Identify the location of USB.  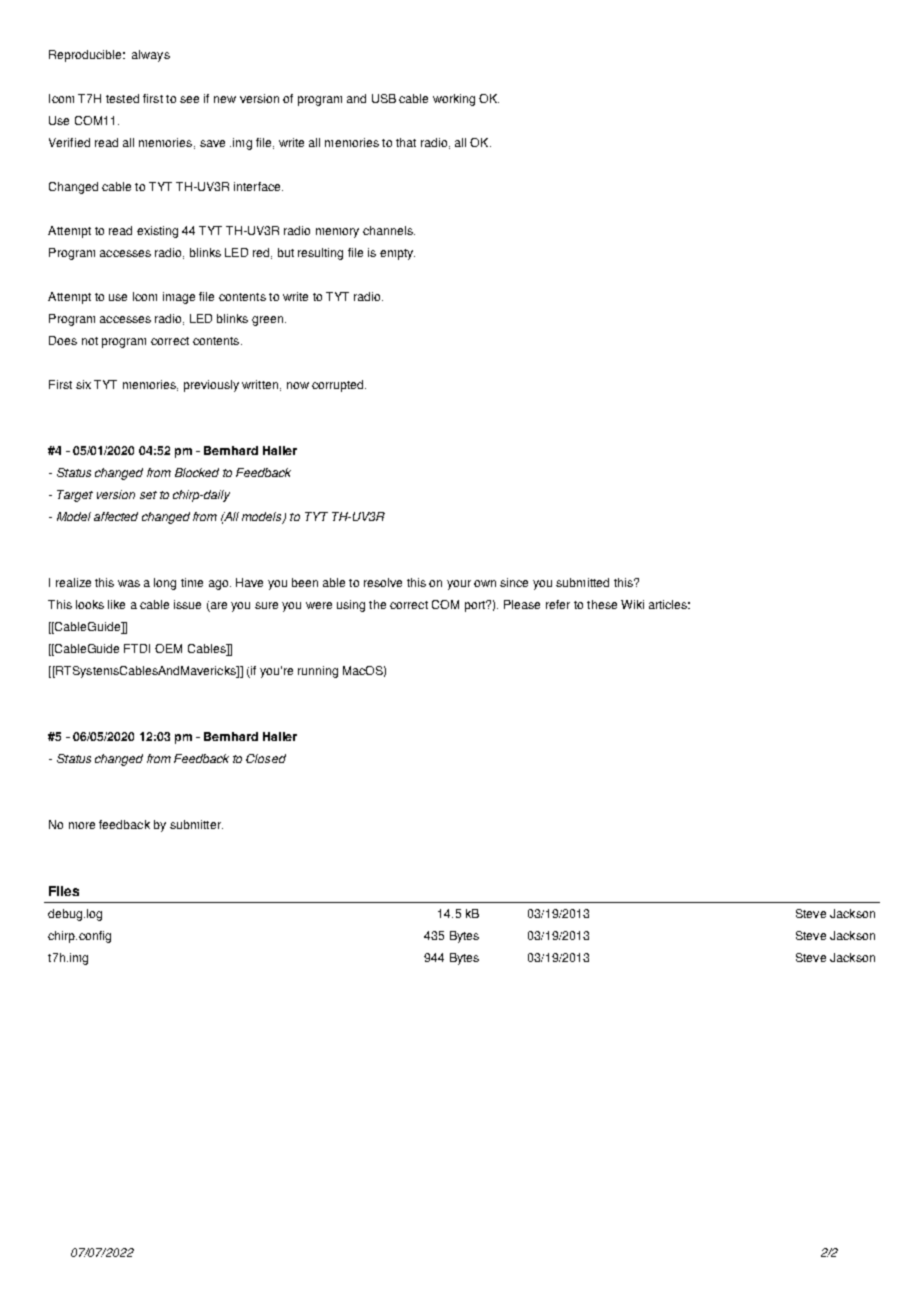
(384, 98).
